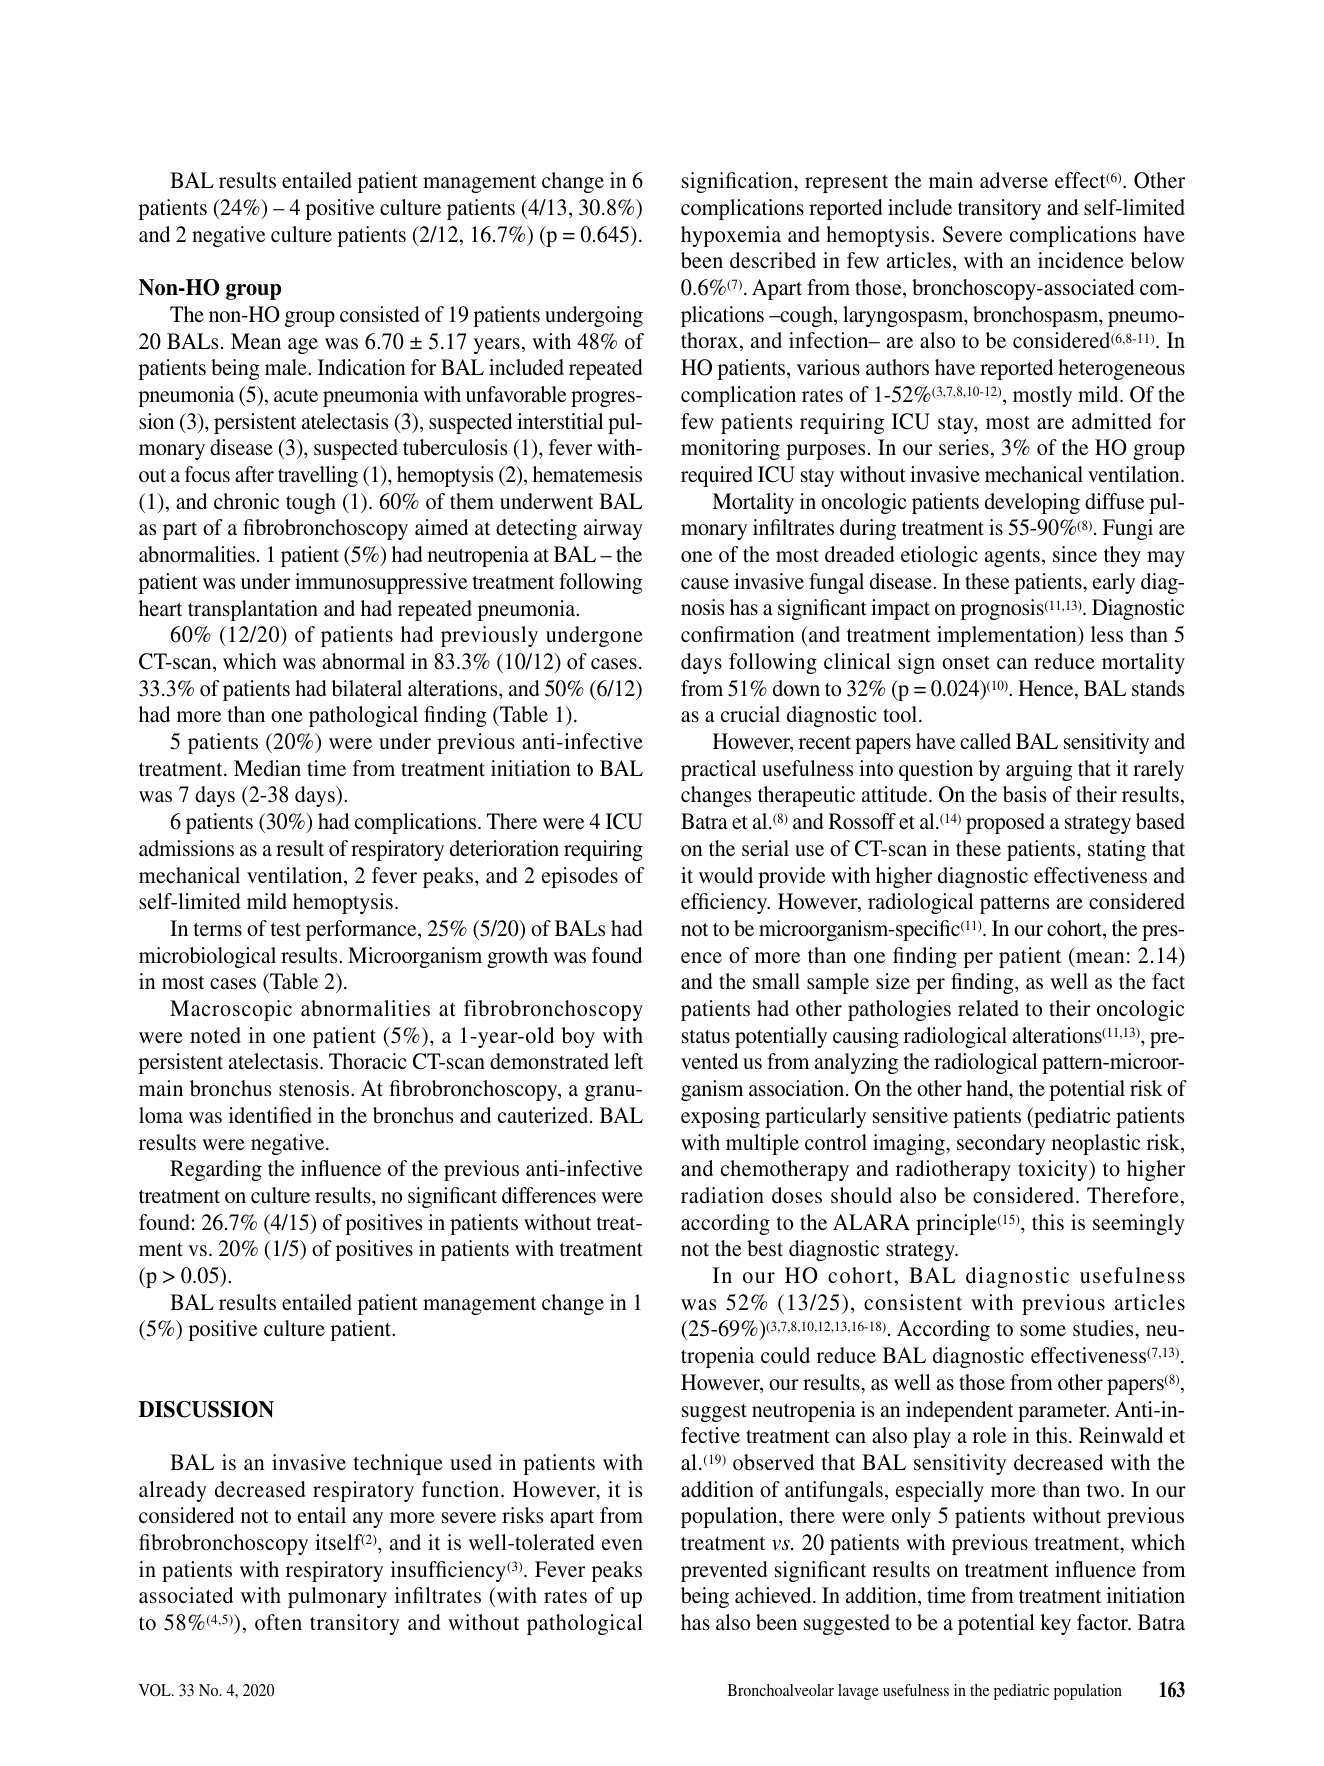 The image size is (1324, 1766). I want to click on adverse, so click(1014, 180).
